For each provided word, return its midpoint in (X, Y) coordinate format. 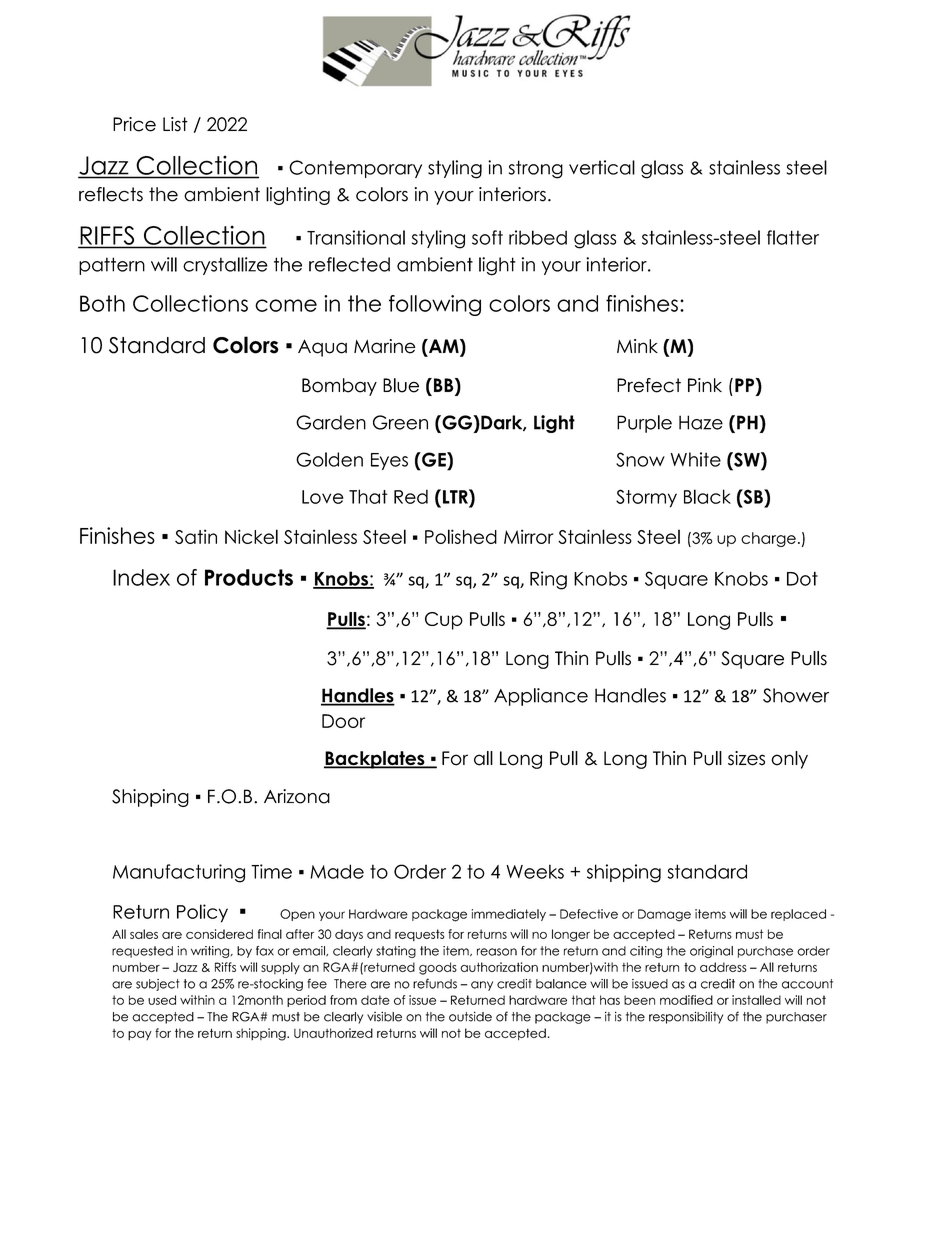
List (175, 124)
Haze (701, 422)
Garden (331, 422)
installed (756, 1000)
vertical (602, 167)
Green (400, 422)
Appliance (541, 697)
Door (343, 721)
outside (470, 1016)
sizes (746, 758)
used (162, 1000)
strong (536, 169)
